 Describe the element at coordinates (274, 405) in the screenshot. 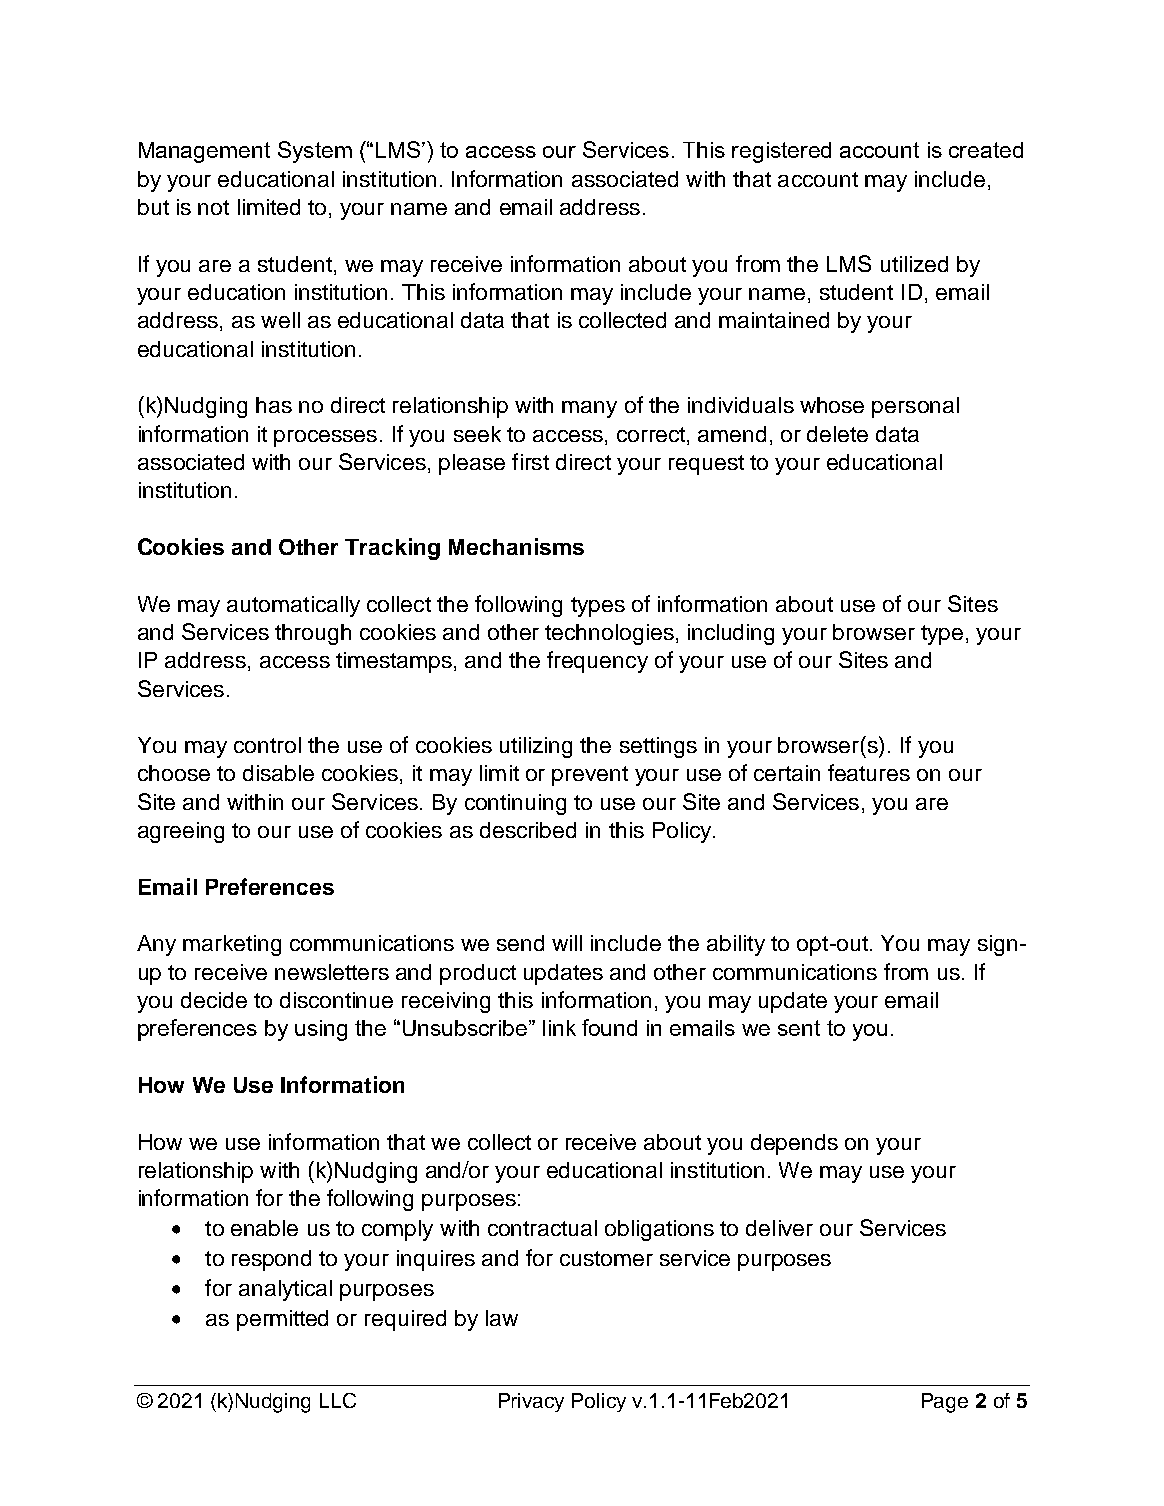

I see `has` at that location.
